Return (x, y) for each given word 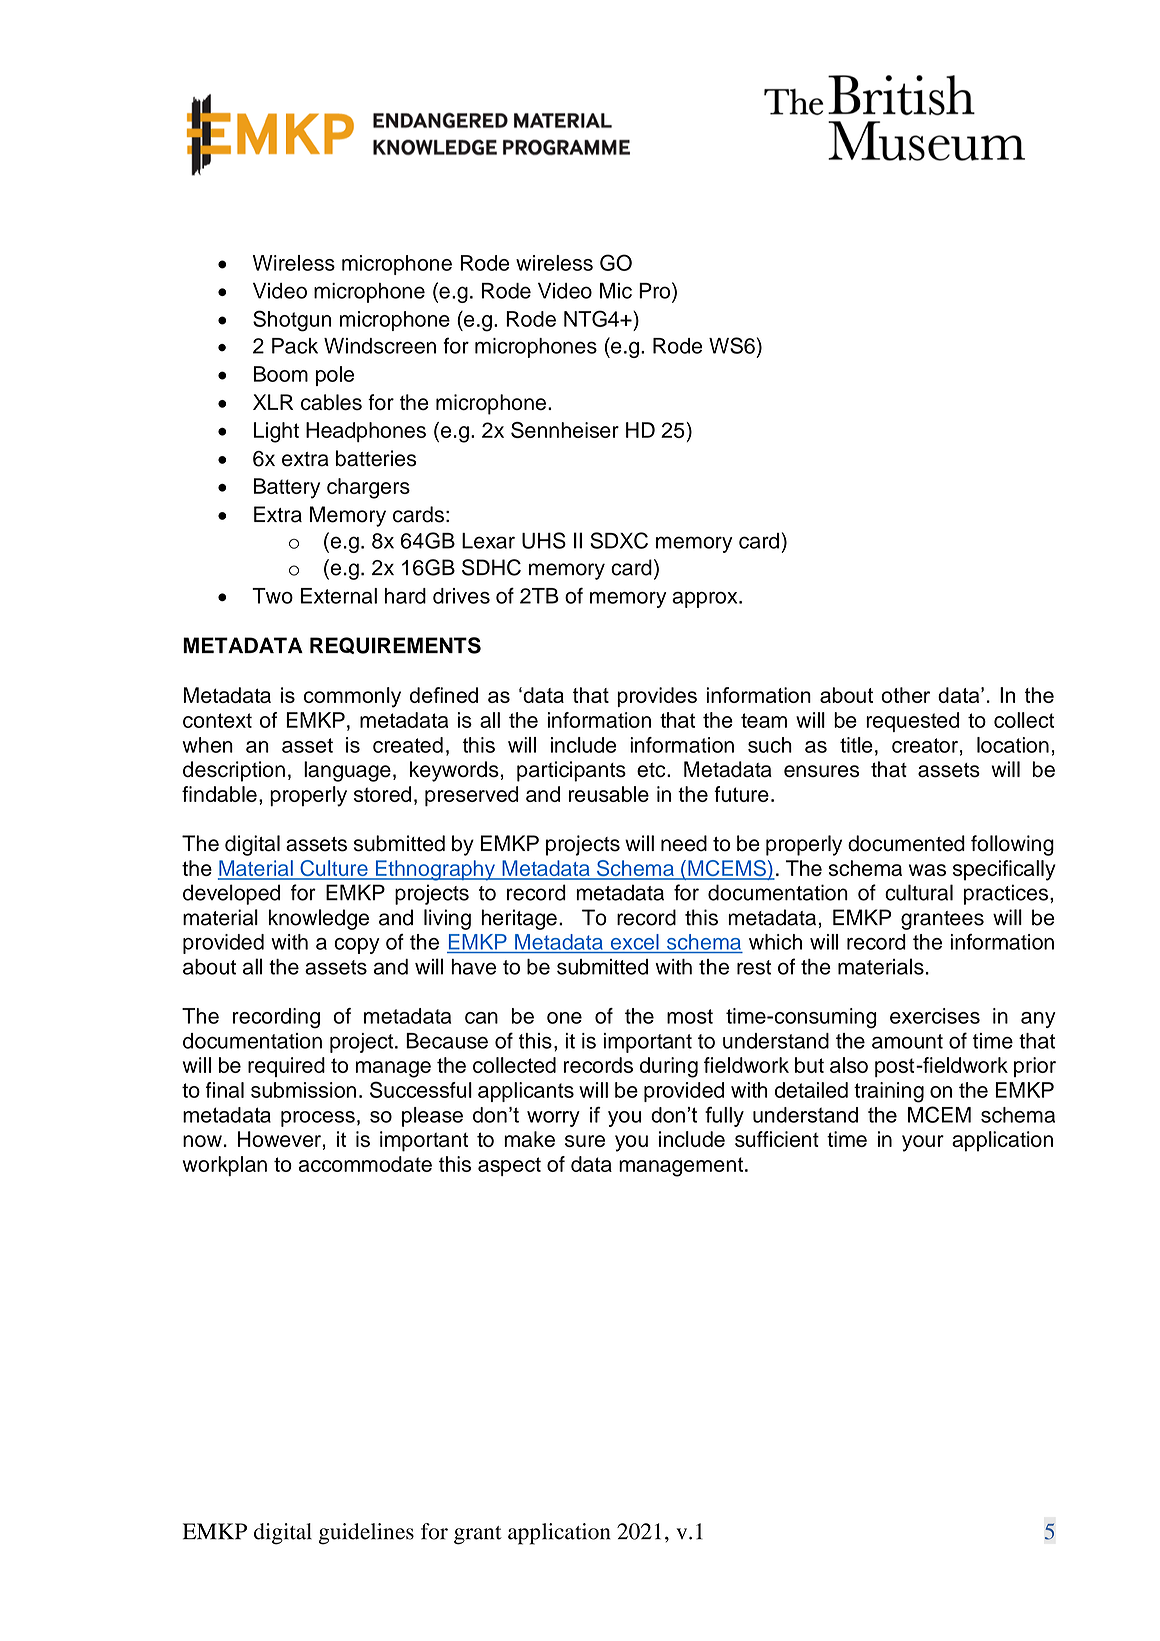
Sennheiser (565, 430)
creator (925, 745)
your (923, 1143)
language (347, 771)
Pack (295, 346)
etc (652, 770)
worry (553, 1119)
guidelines (366, 1534)
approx (706, 600)
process (318, 1119)
